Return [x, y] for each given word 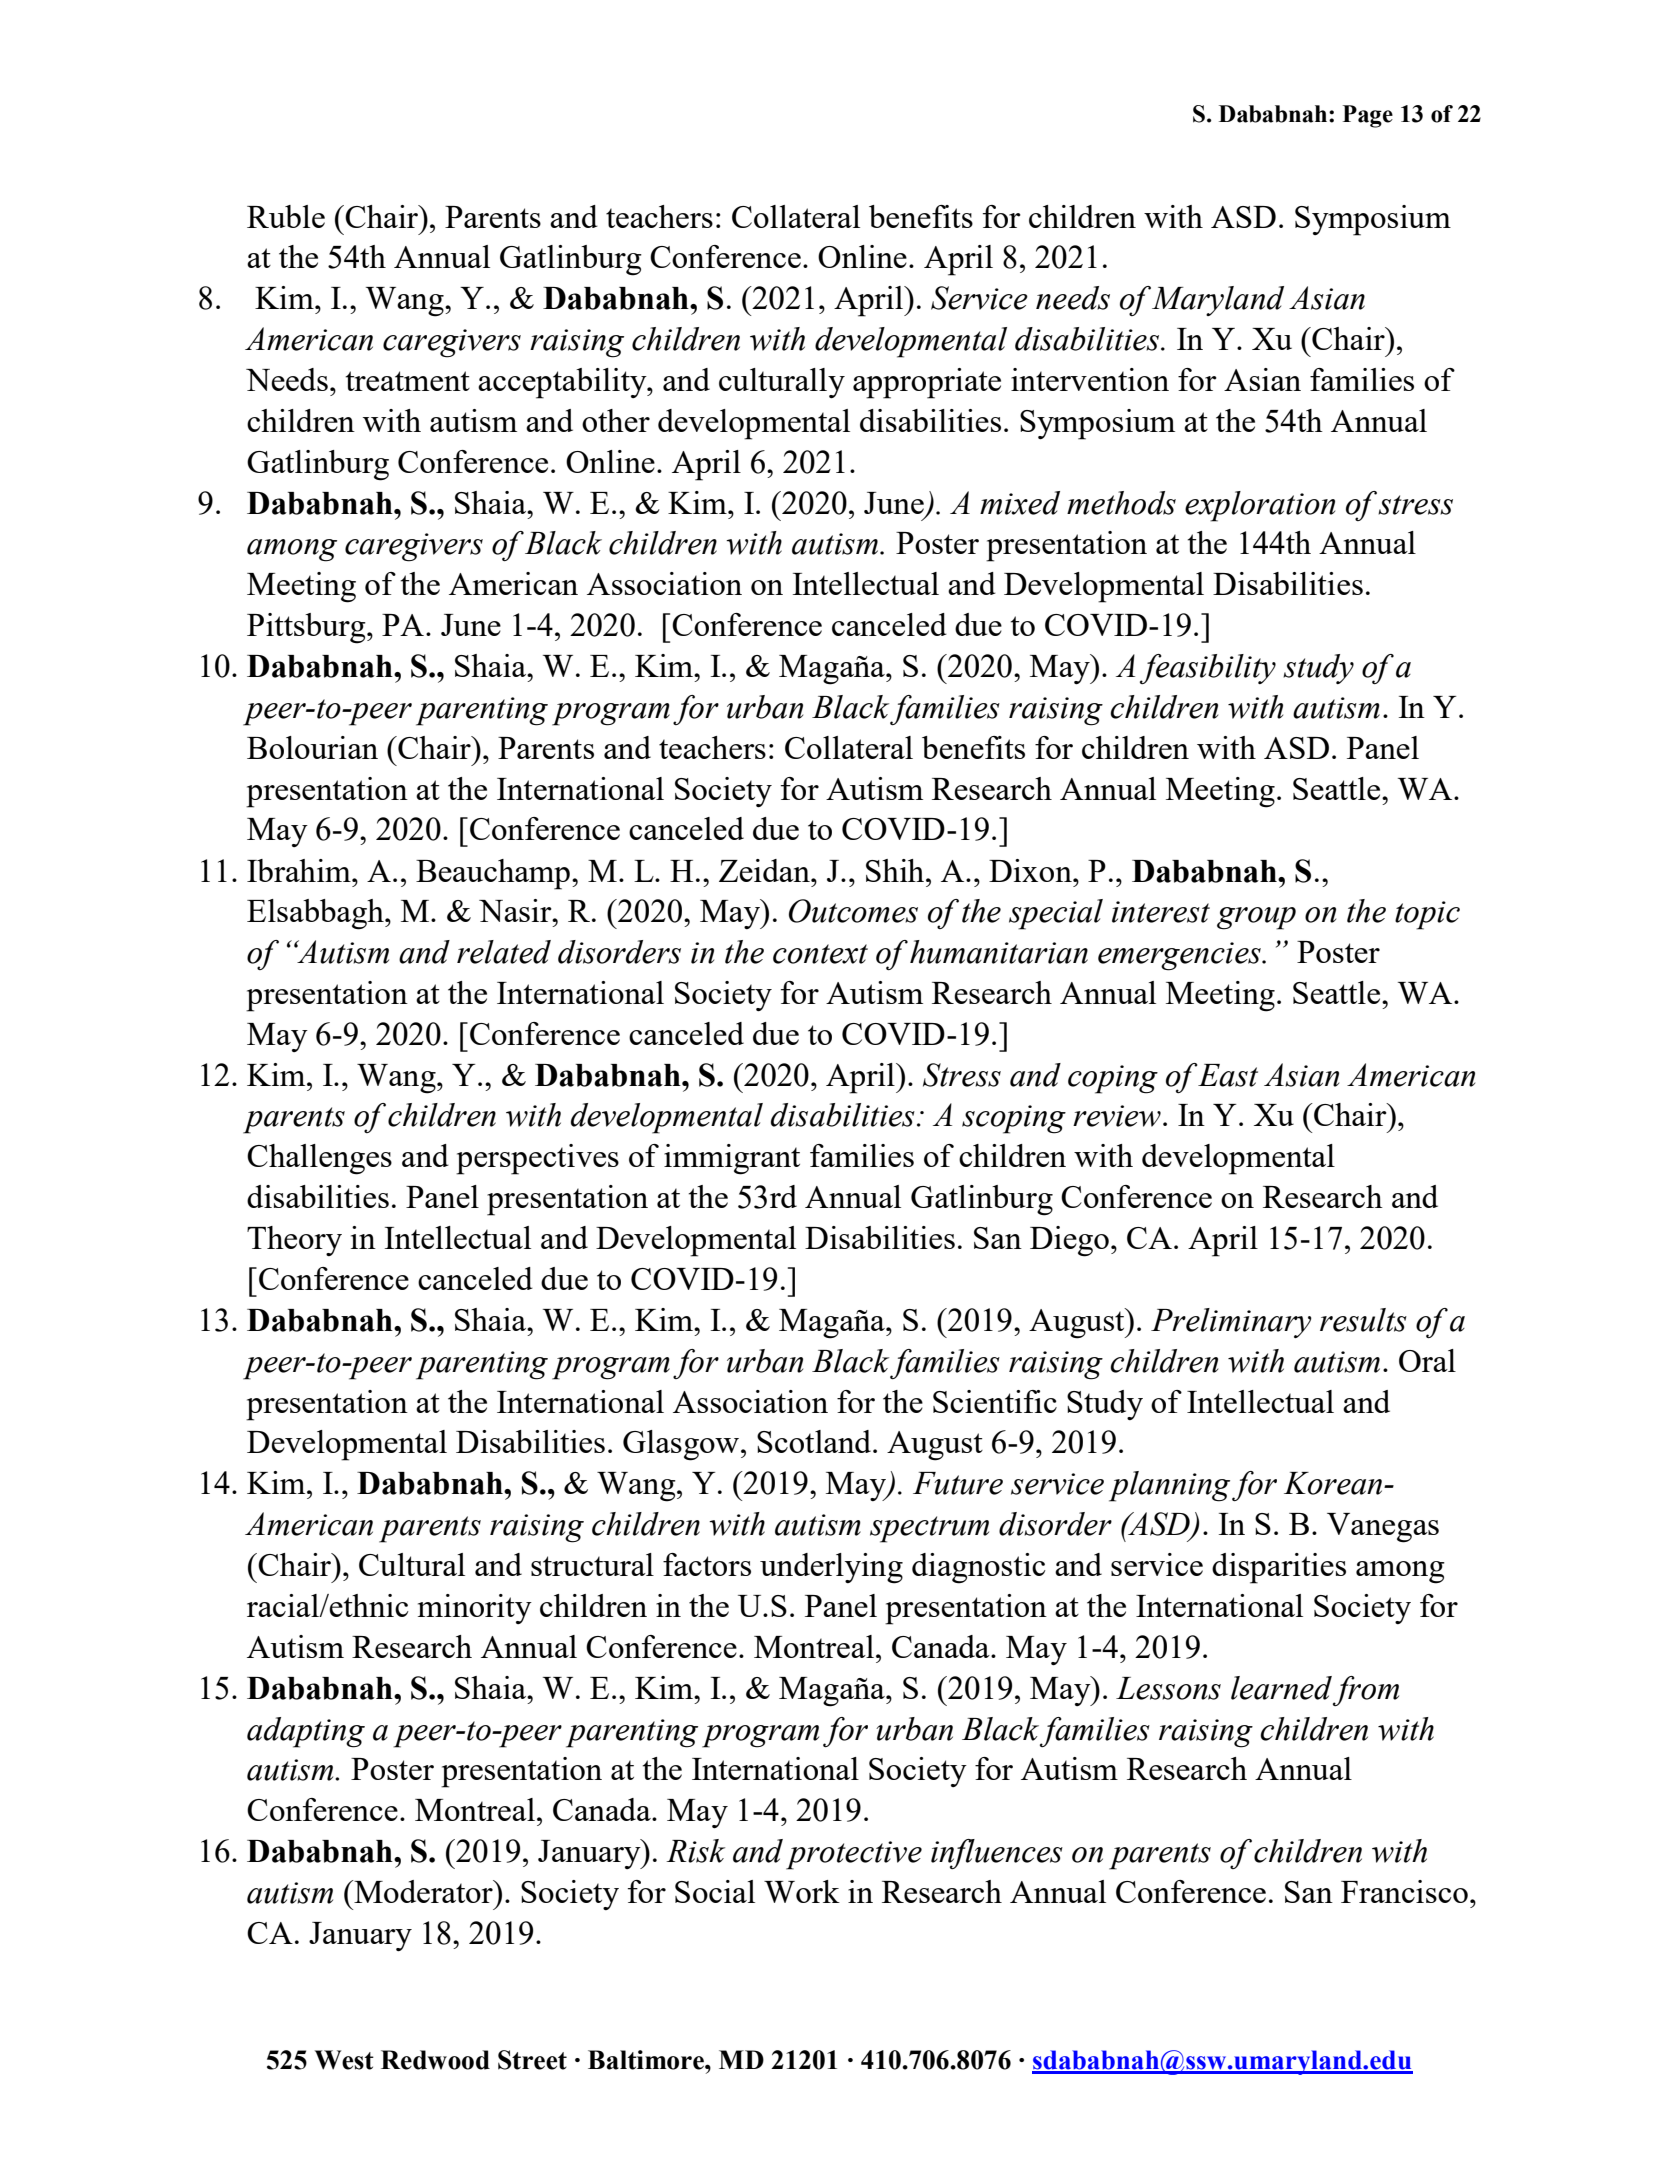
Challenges [319, 1159]
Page [1368, 116]
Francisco [1404, 1891]
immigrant [732, 1159]
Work [802, 1891]
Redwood [435, 2060]
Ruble [286, 216]
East [1227, 1075]
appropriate [927, 383]
